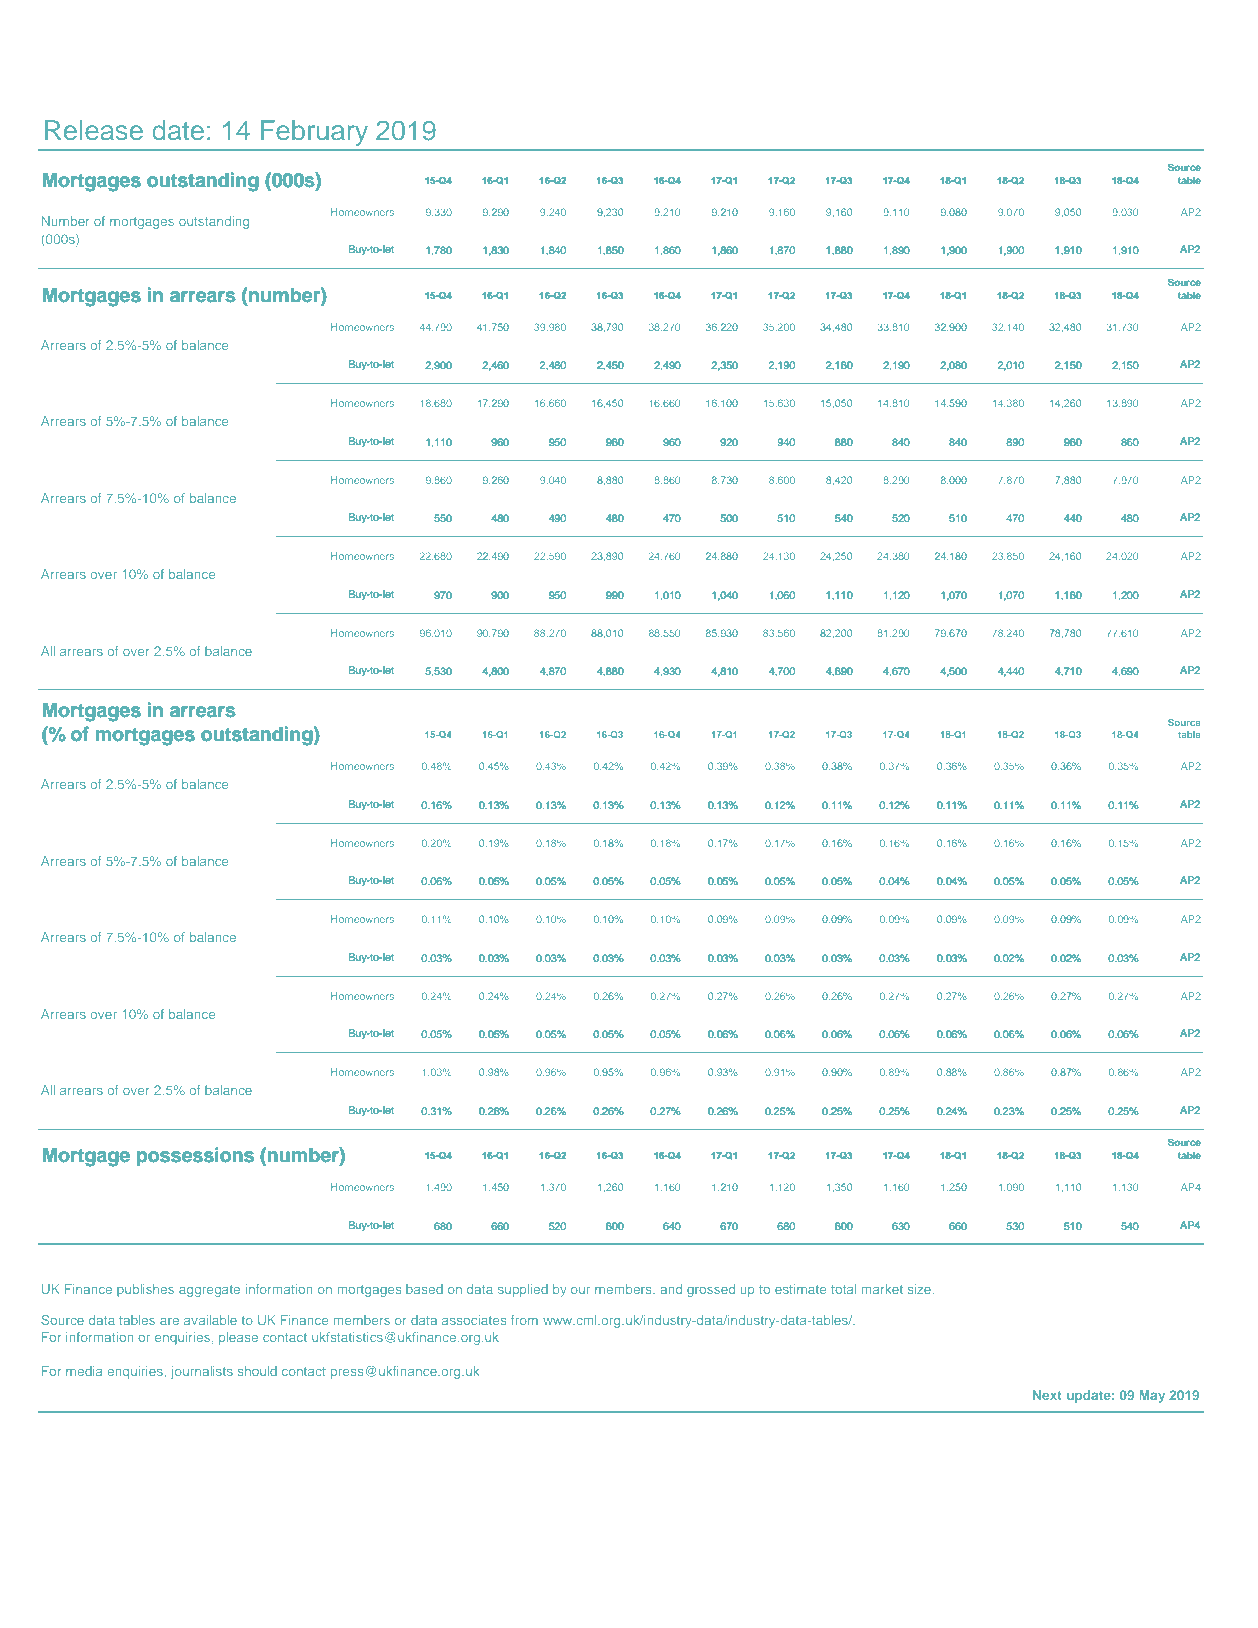  What do you see at coordinates (195, 1156) in the screenshot?
I see `possessions` at bounding box center [195, 1156].
